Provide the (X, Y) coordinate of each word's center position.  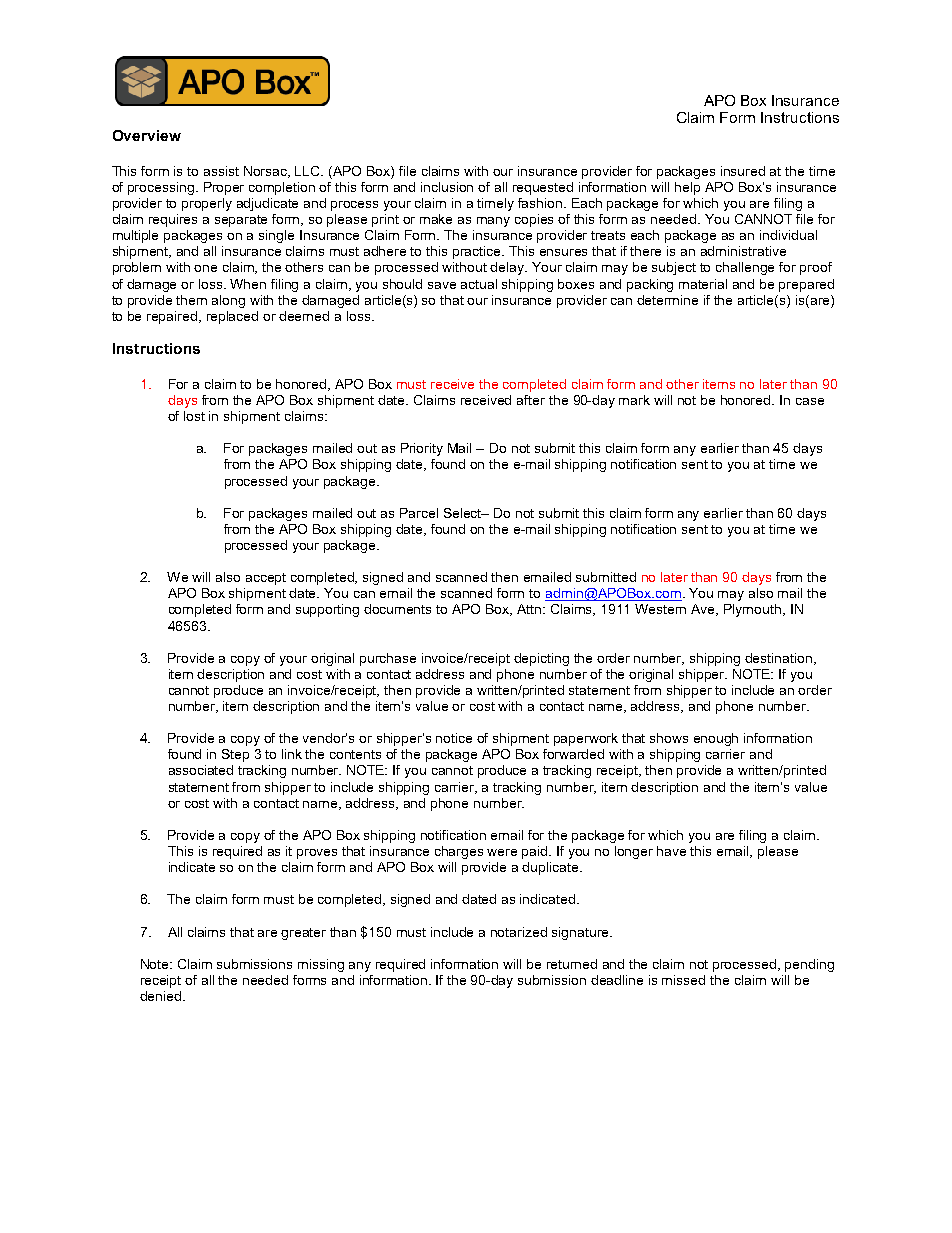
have (671, 851)
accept (266, 579)
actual (479, 284)
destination (780, 659)
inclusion (447, 187)
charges (459, 852)
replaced (232, 317)
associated (201, 770)
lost (194, 416)
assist (221, 171)
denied (160, 996)
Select (464, 513)
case (810, 401)
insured (743, 171)
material (703, 284)
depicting (541, 659)
